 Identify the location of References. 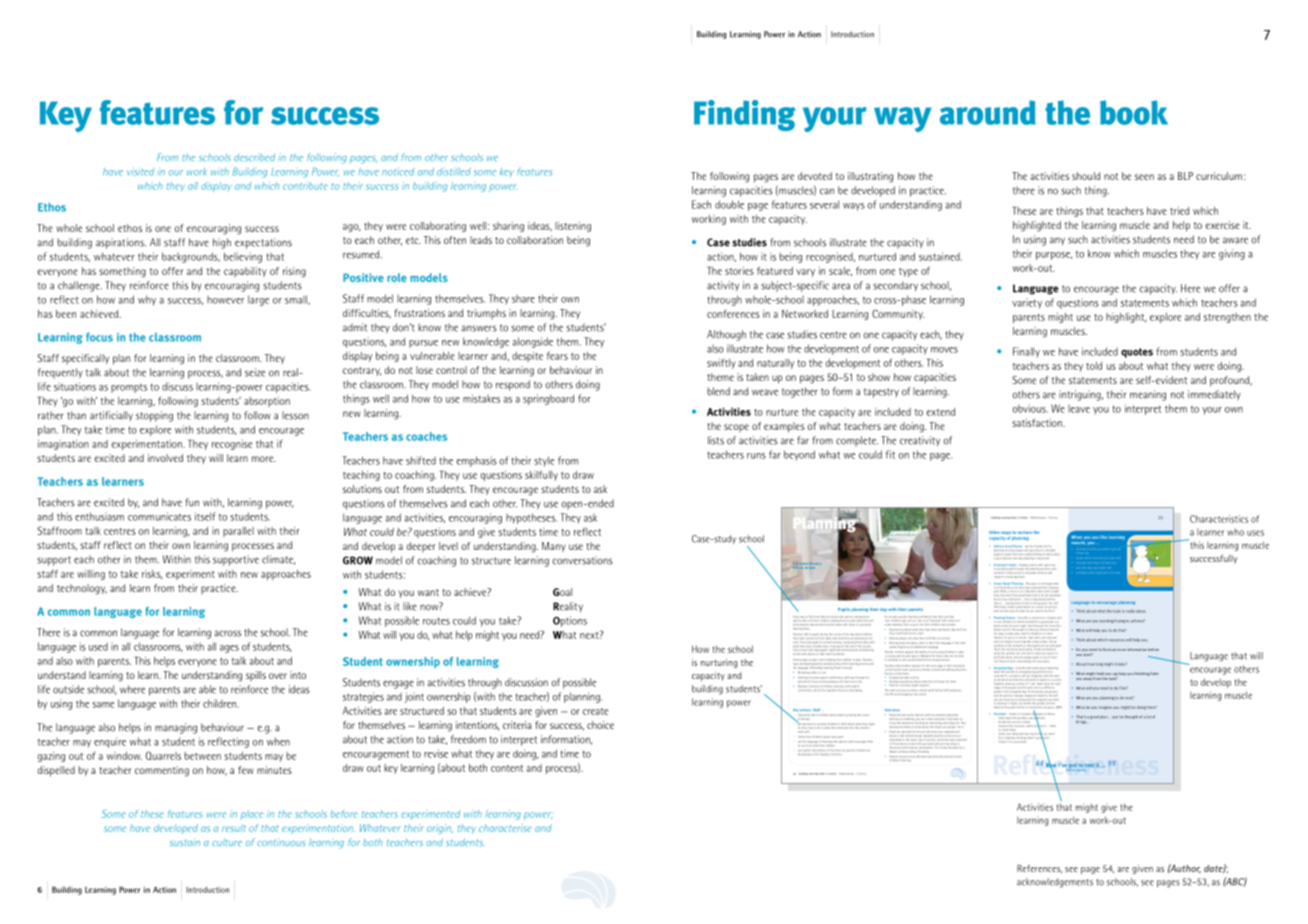
(1039, 869).
